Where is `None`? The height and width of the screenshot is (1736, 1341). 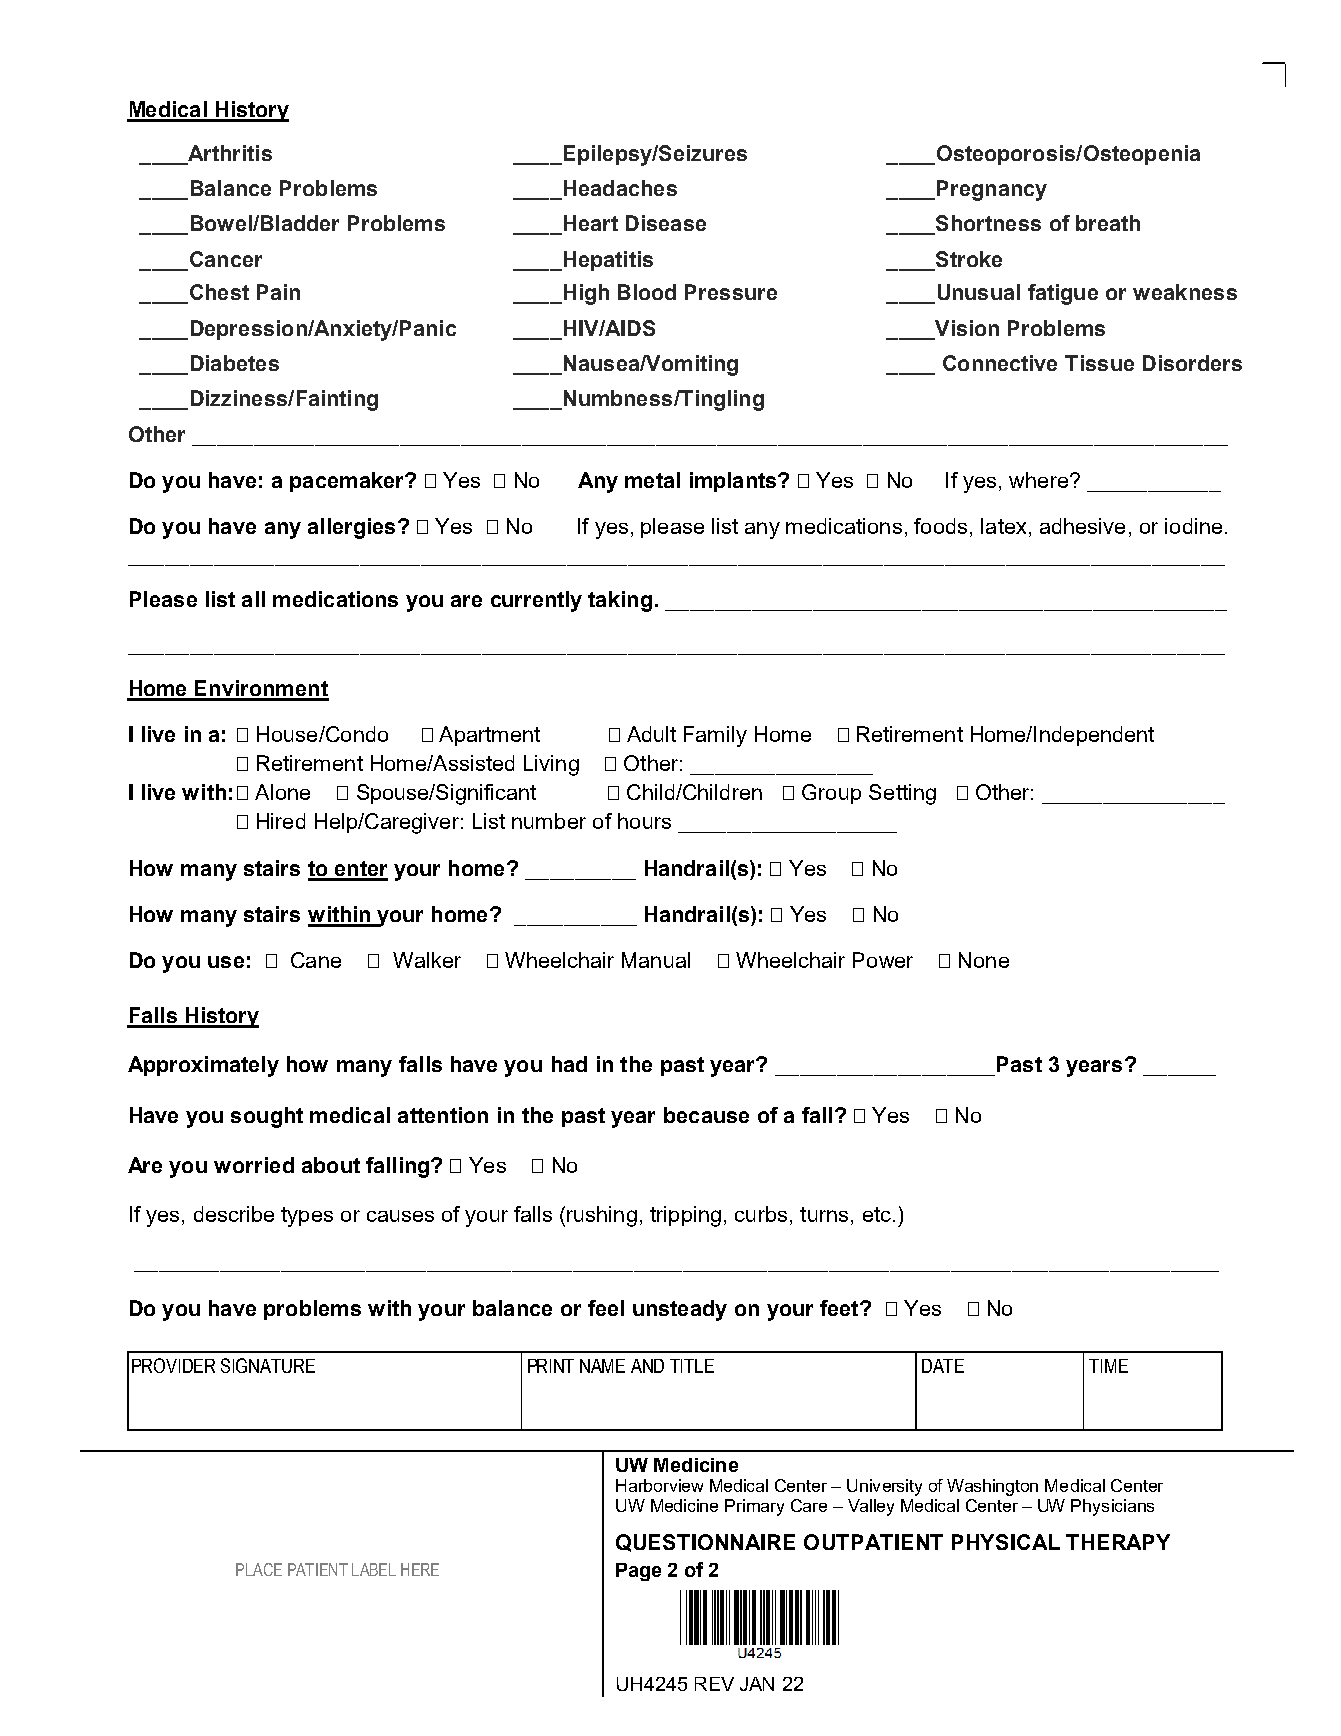 None is located at coordinates (984, 960).
